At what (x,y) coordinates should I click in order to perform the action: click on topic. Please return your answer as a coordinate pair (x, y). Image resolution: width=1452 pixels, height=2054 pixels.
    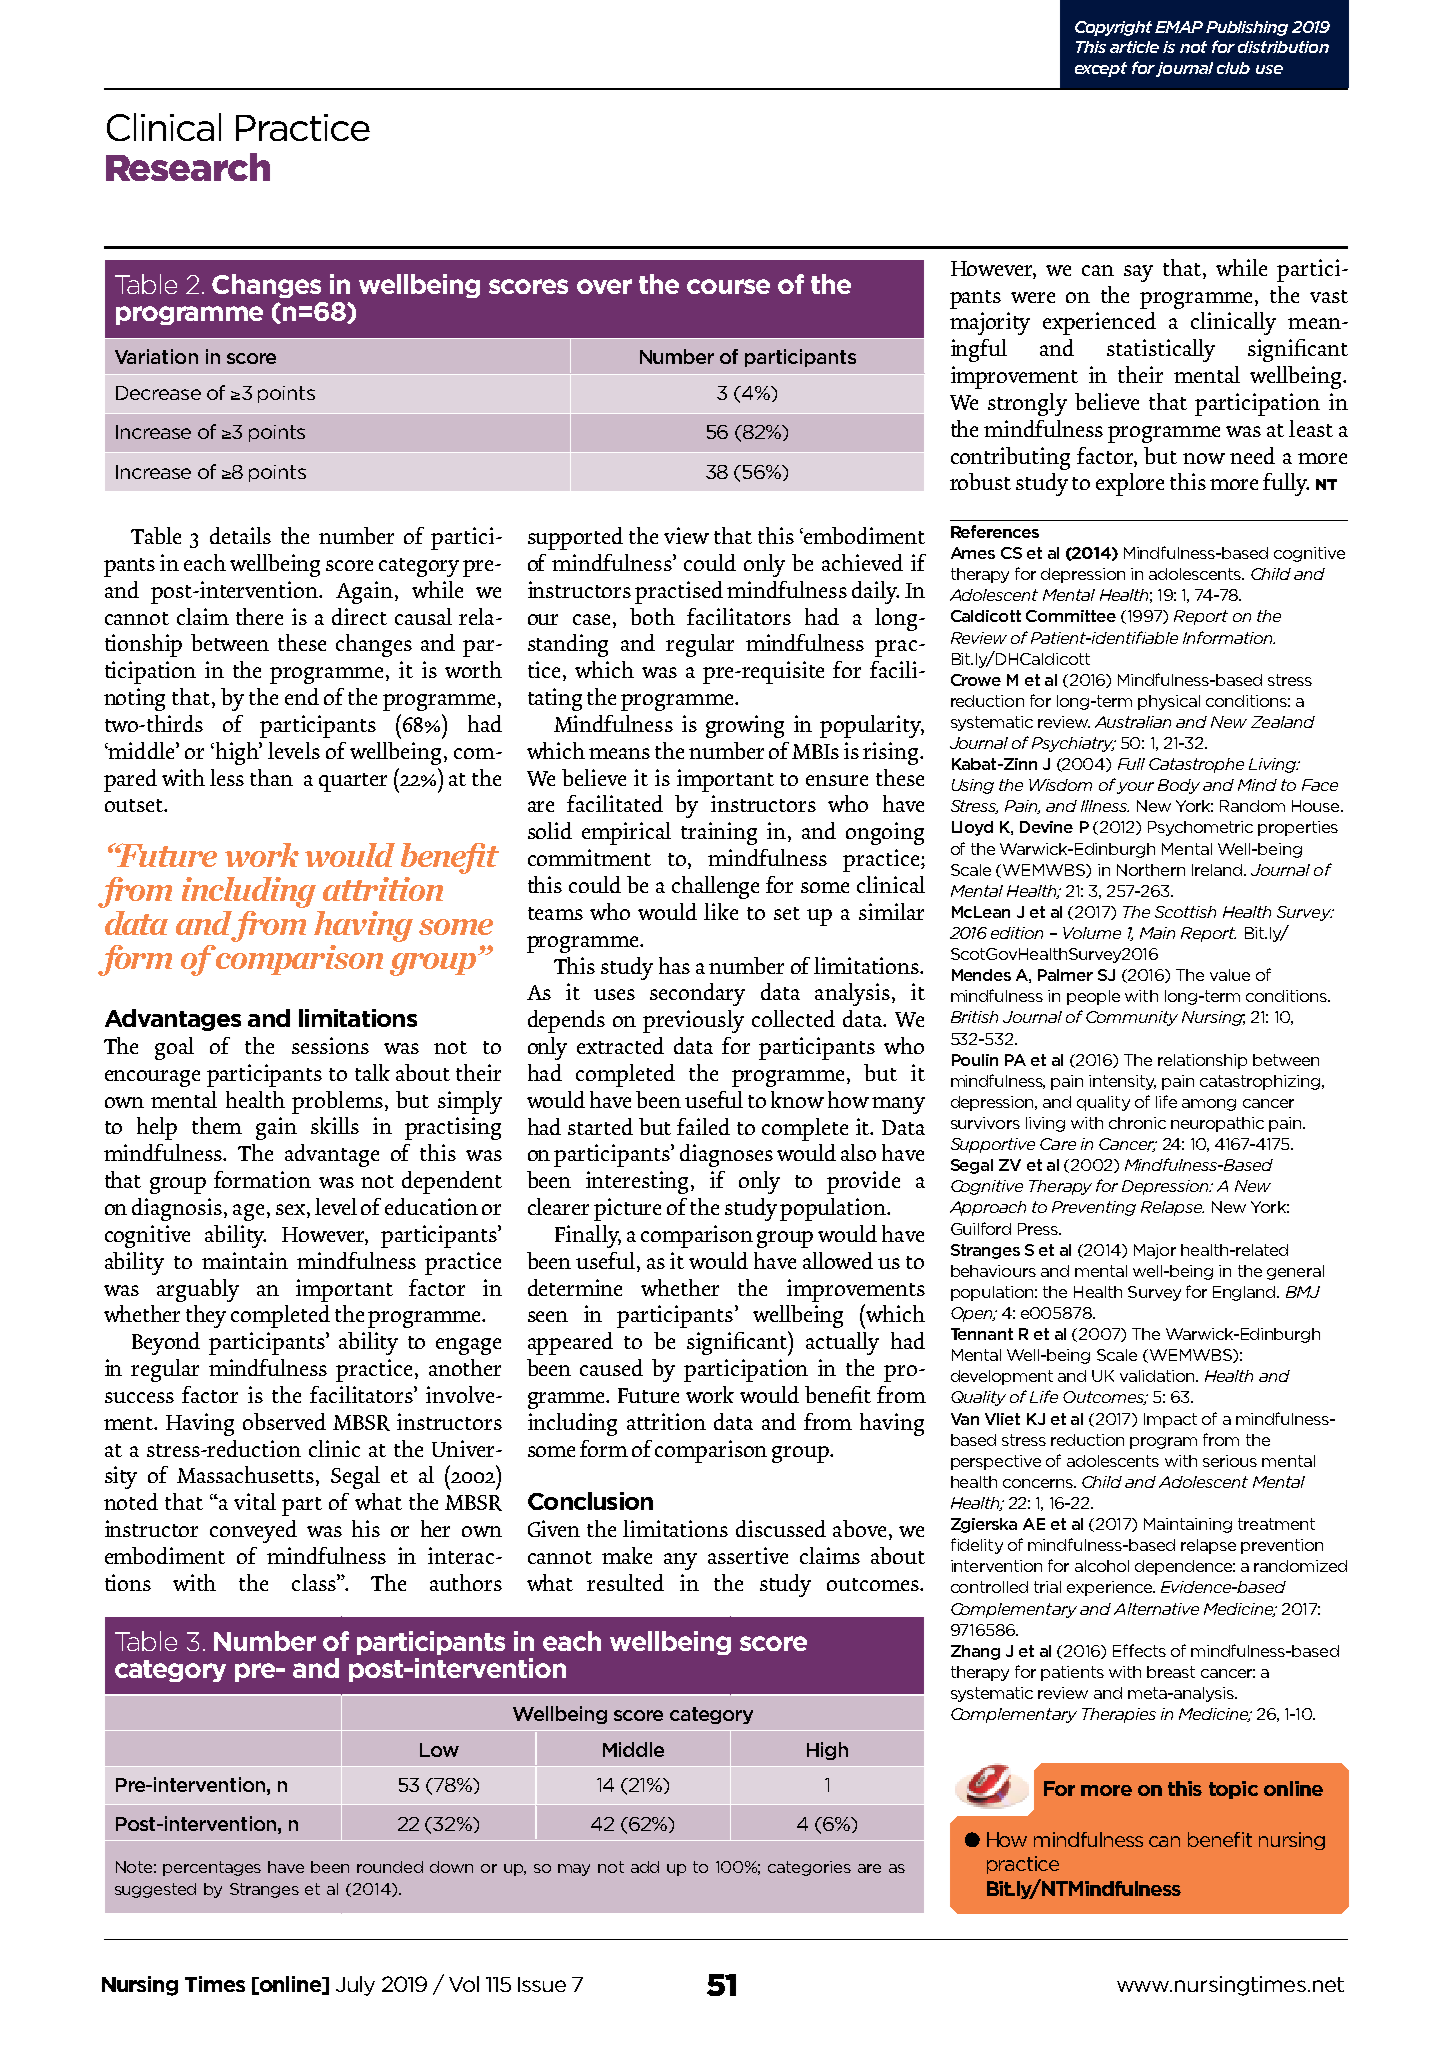
    Looking at the image, I should click on (1233, 1790).
